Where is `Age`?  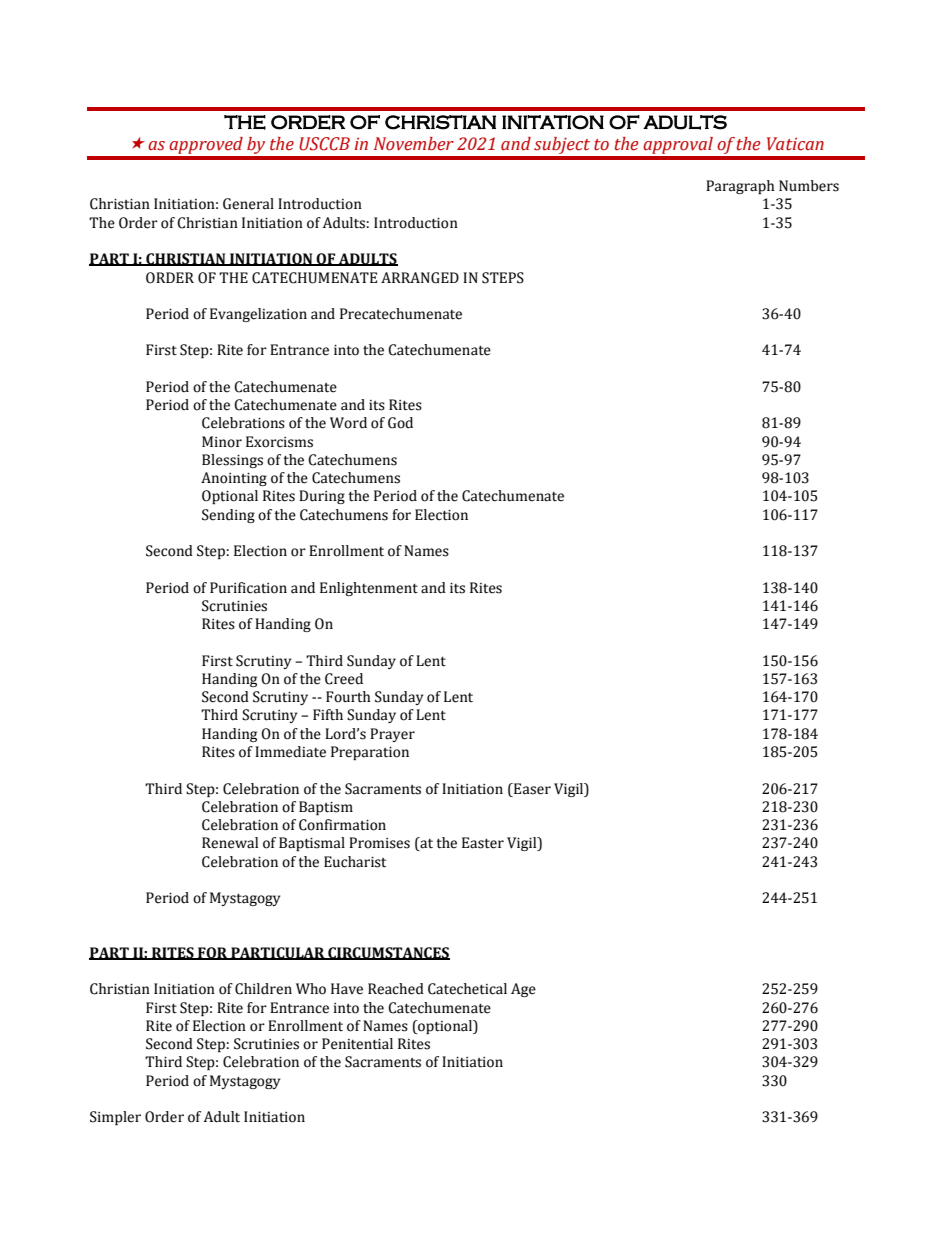
Age is located at coordinates (523, 990).
